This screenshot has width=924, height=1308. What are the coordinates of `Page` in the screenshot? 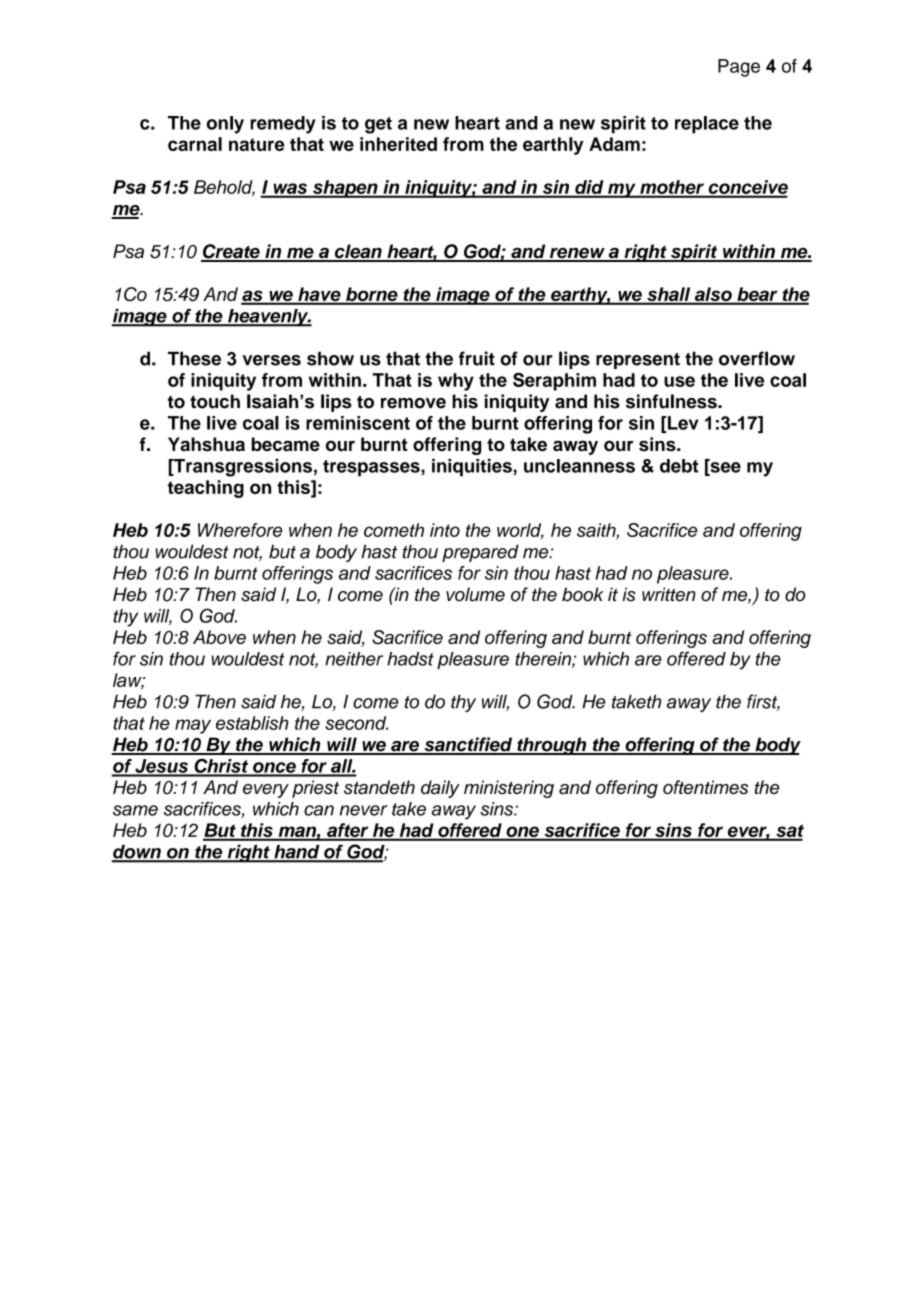 It's located at (739, 68).
